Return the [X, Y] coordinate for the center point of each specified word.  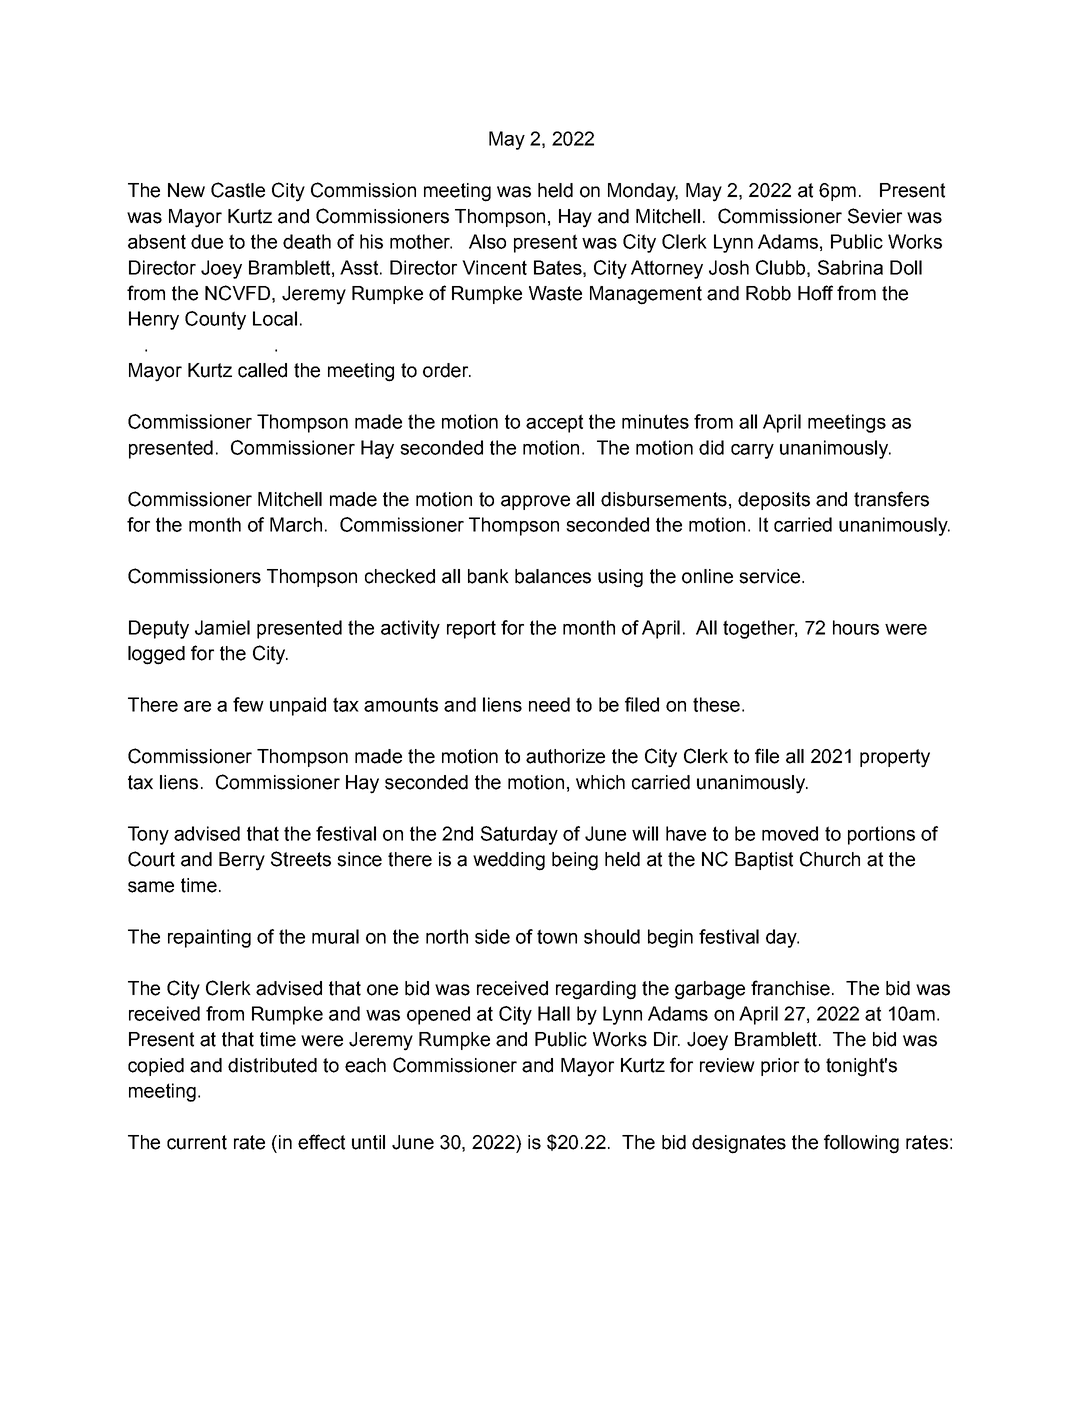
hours [856, 627]
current [197, 1142]
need [549, 704]
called [262, 370]
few [248, 704]
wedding [509, 861]
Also [487, 241]
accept [554, 423]
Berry [242, 861]
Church [830, 859]
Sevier [875, 216]
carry [752, 451]
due [207, 241]
